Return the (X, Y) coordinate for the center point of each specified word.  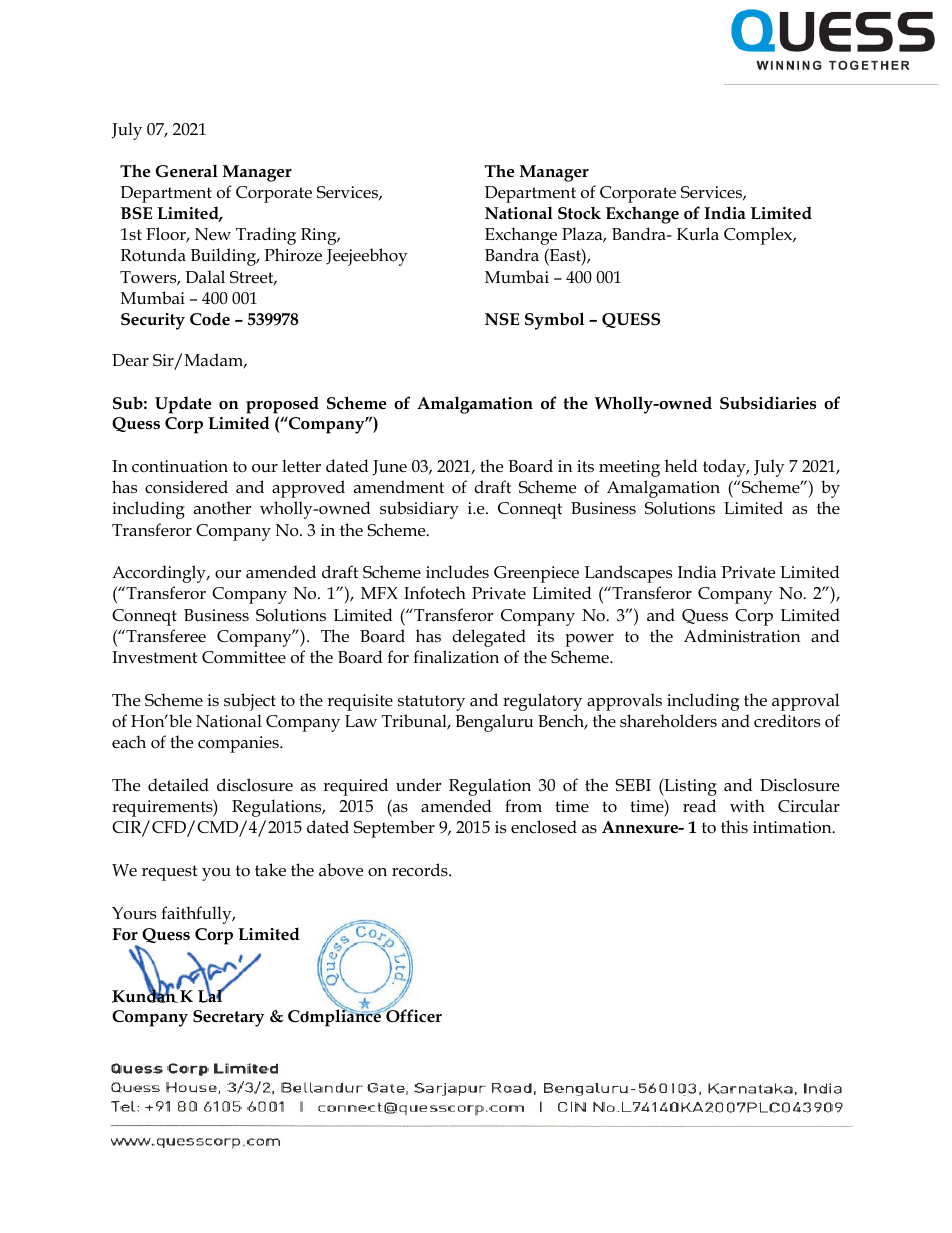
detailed (178, 785)
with (747, 805)
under (418, 785)
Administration (742, 636)
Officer (413, 1015)
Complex (759, 236)
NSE (502, 319)
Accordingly (160, 574)
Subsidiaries (768, 402)
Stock (579, 212)
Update (183, 405)
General (187, 171)
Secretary (229, 1018)
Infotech (435, 593)
